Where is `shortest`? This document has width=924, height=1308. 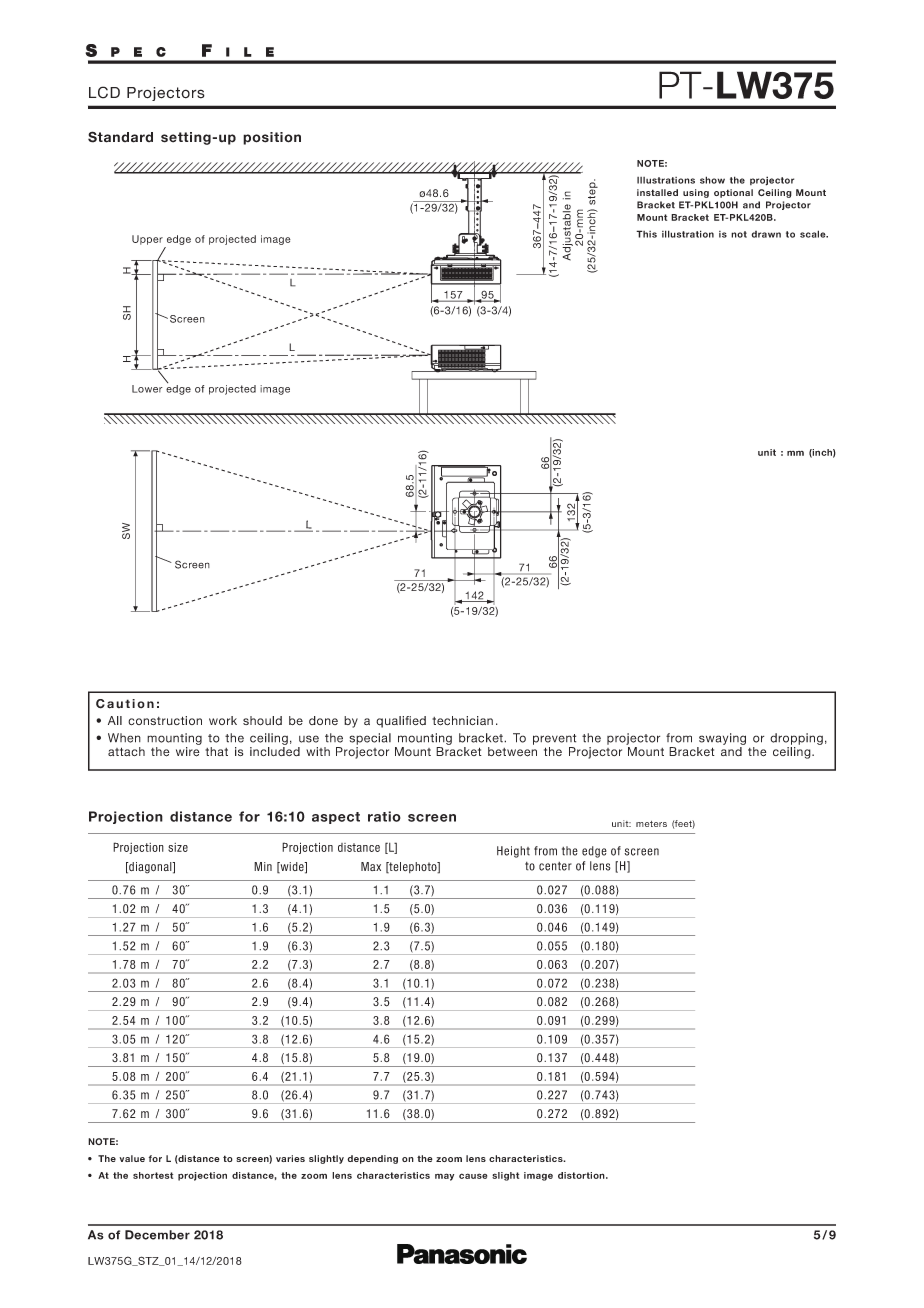
shortest is located at coordinates (153, 1175).
